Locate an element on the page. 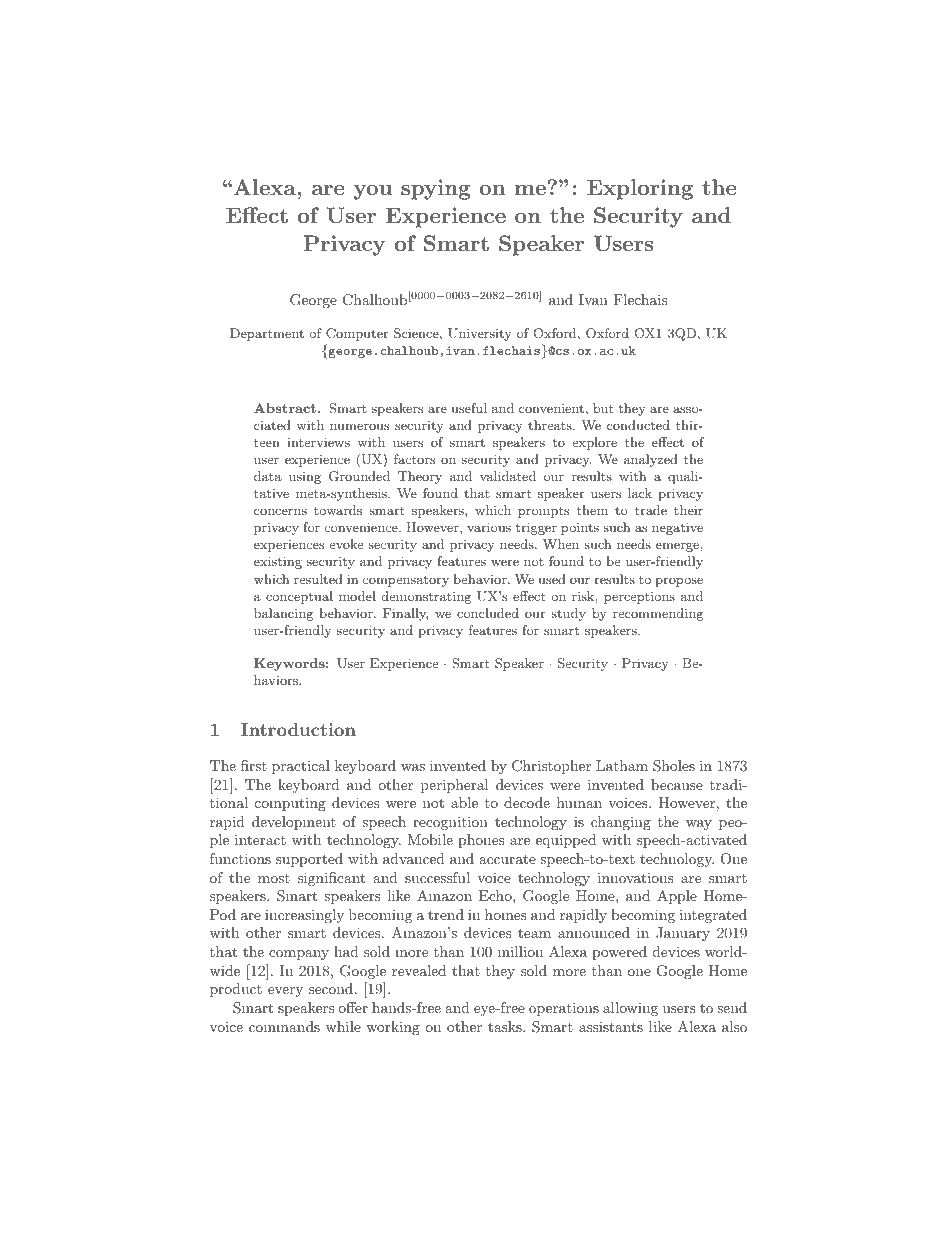 The image size is (952, 1233). development is located at coordinates (294, 823).
